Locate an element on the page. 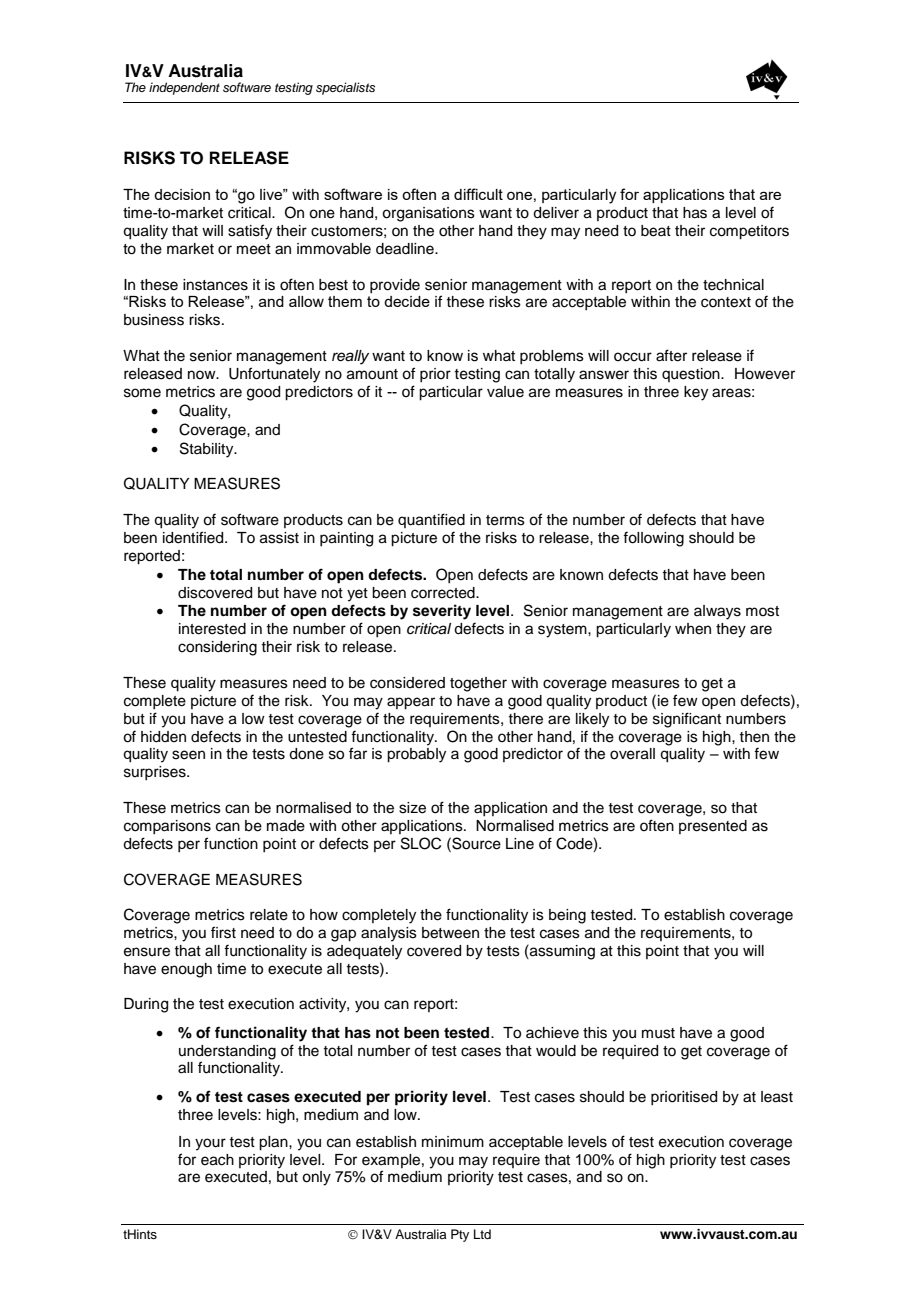 The height and width of the document is (1308, 924). between is located at coordinates (450, 933).
